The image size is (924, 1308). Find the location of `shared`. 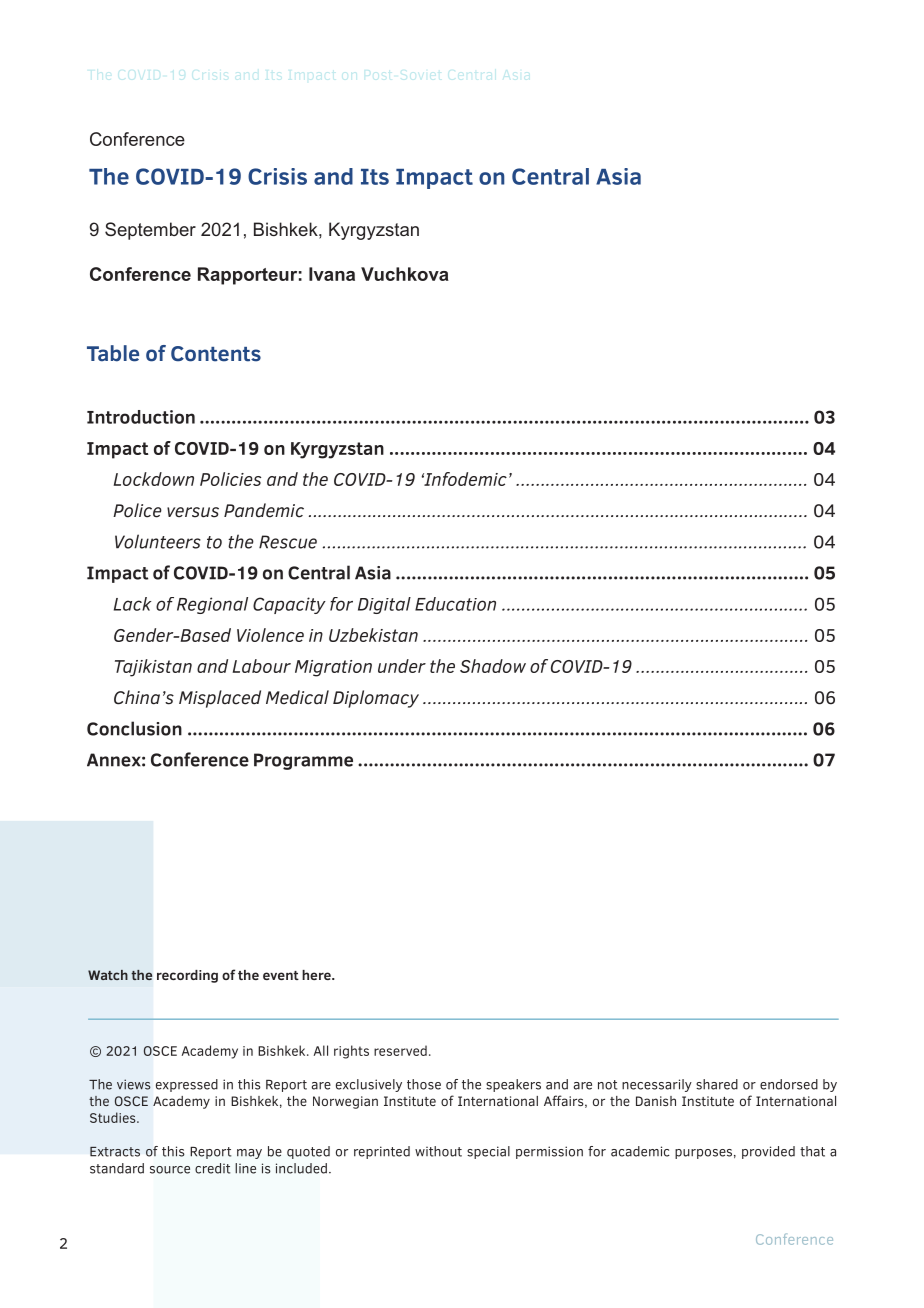

shared is located at coordinates (717, 1084).
